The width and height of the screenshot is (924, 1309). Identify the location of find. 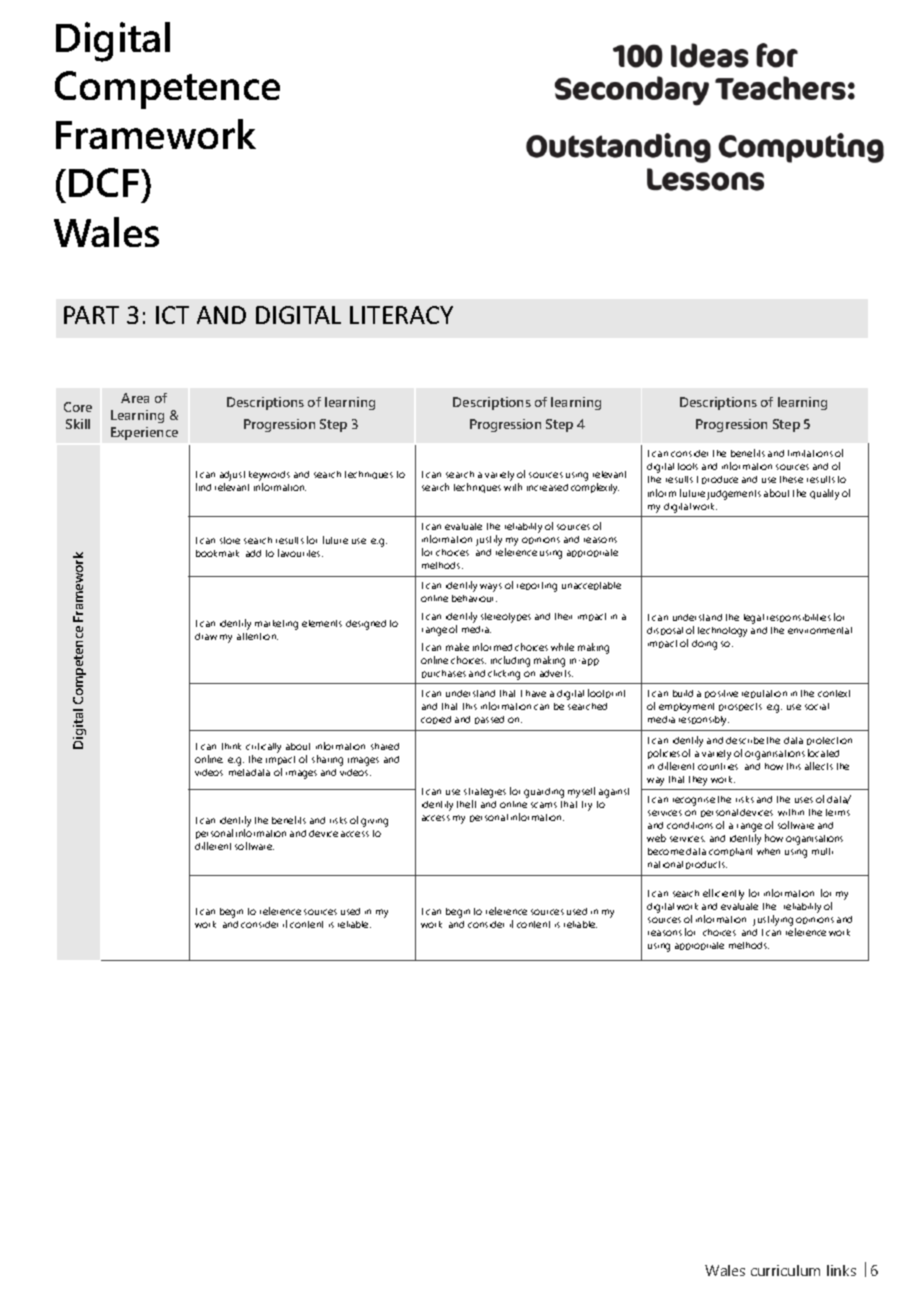
(203, 487).
